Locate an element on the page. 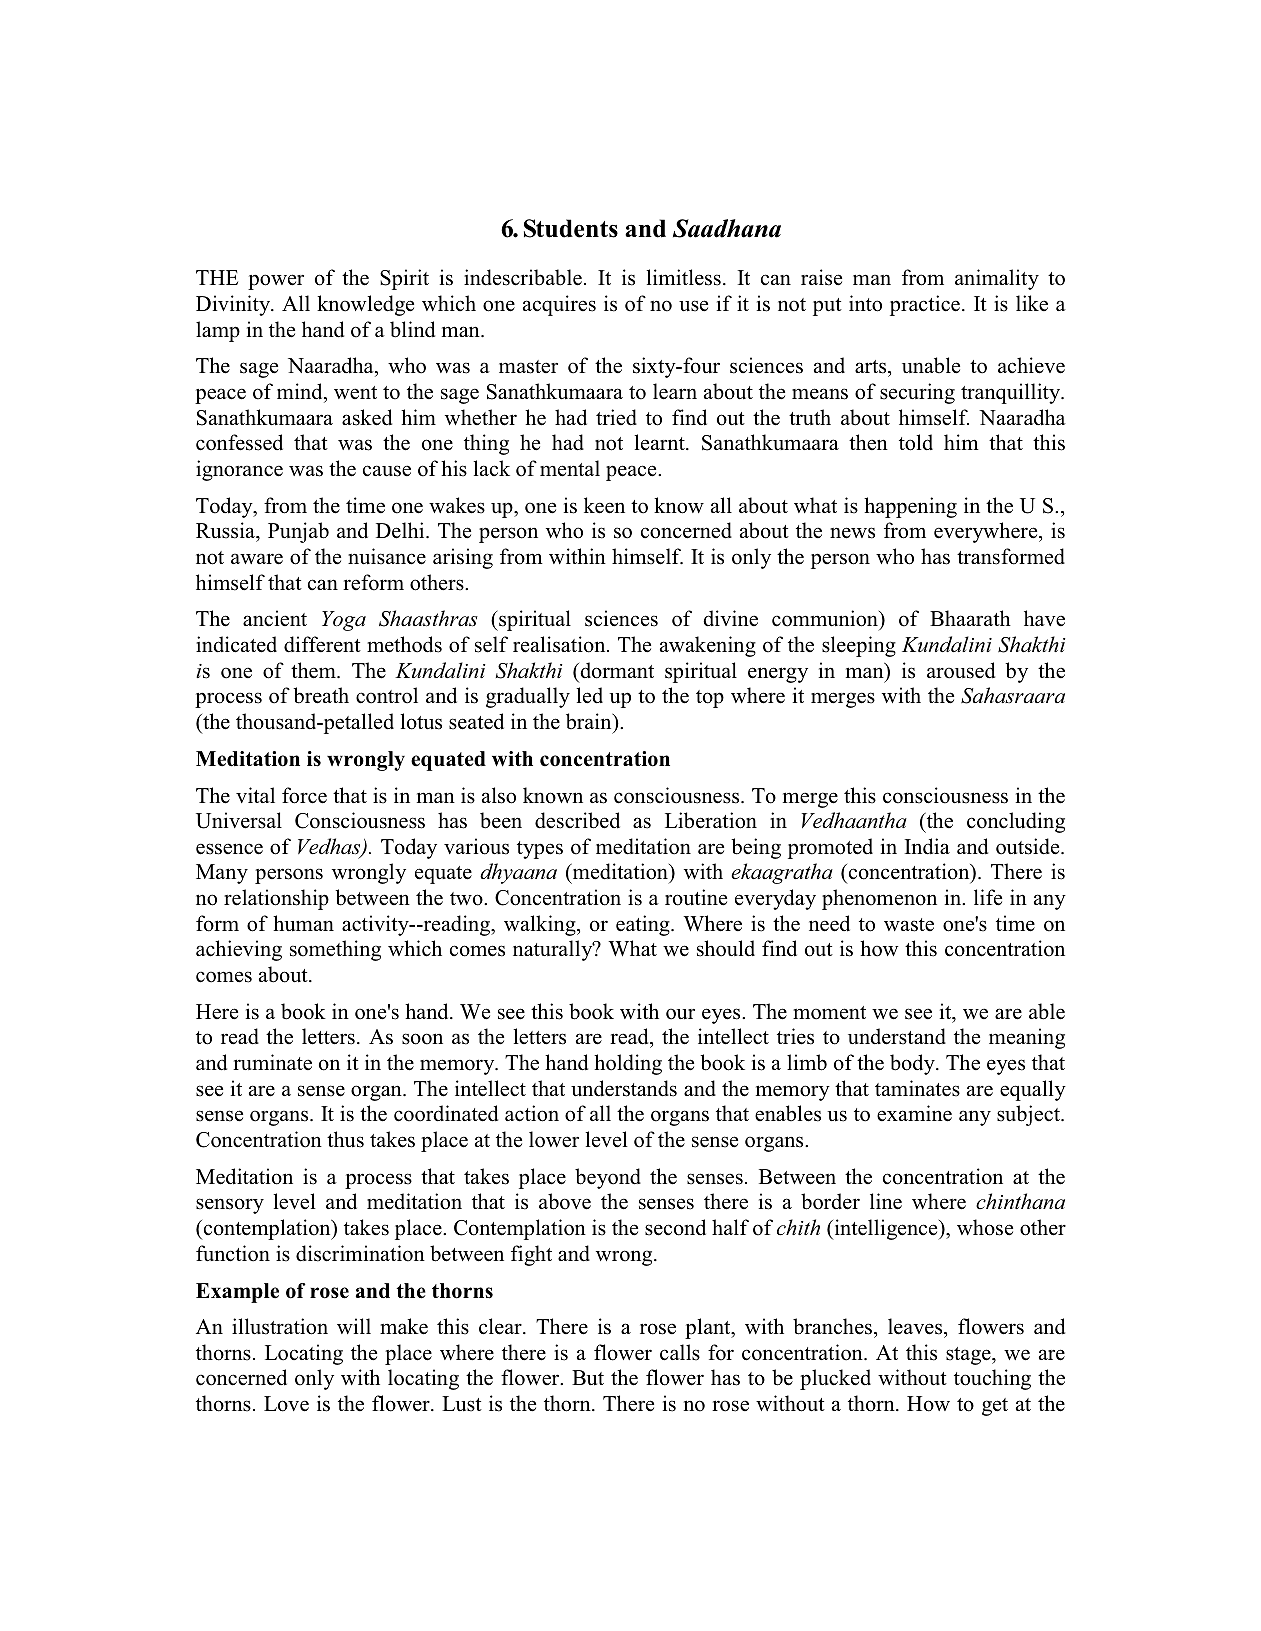 This document has width=1261, height=1631. practice is located at coordinates (925, 305).
